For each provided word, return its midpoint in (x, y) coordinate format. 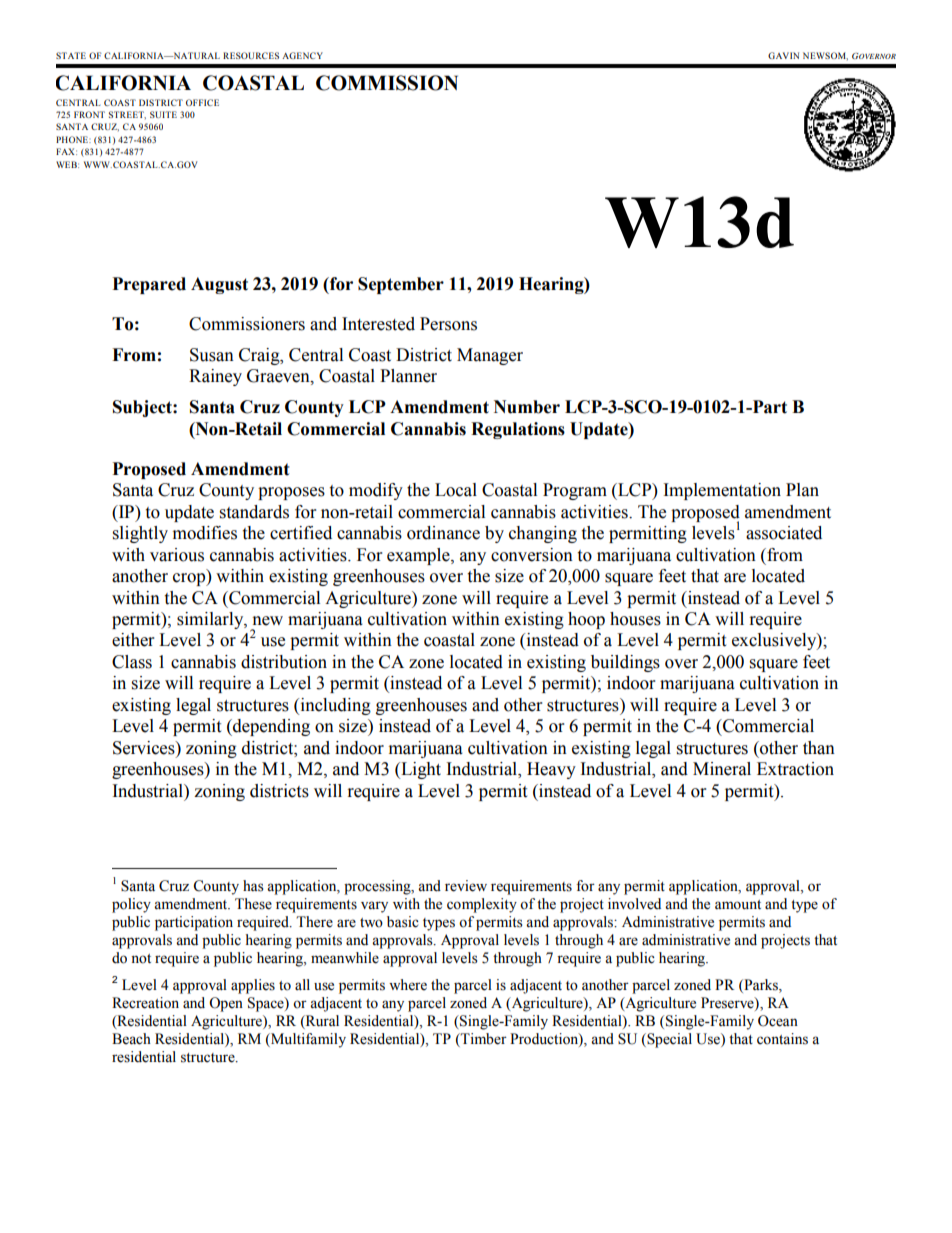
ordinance (443, 533)
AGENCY (302, 55)
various (177, 555)
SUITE (163, 114)
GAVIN (783, 55)
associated (784, 533)
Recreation (145, 1003)
